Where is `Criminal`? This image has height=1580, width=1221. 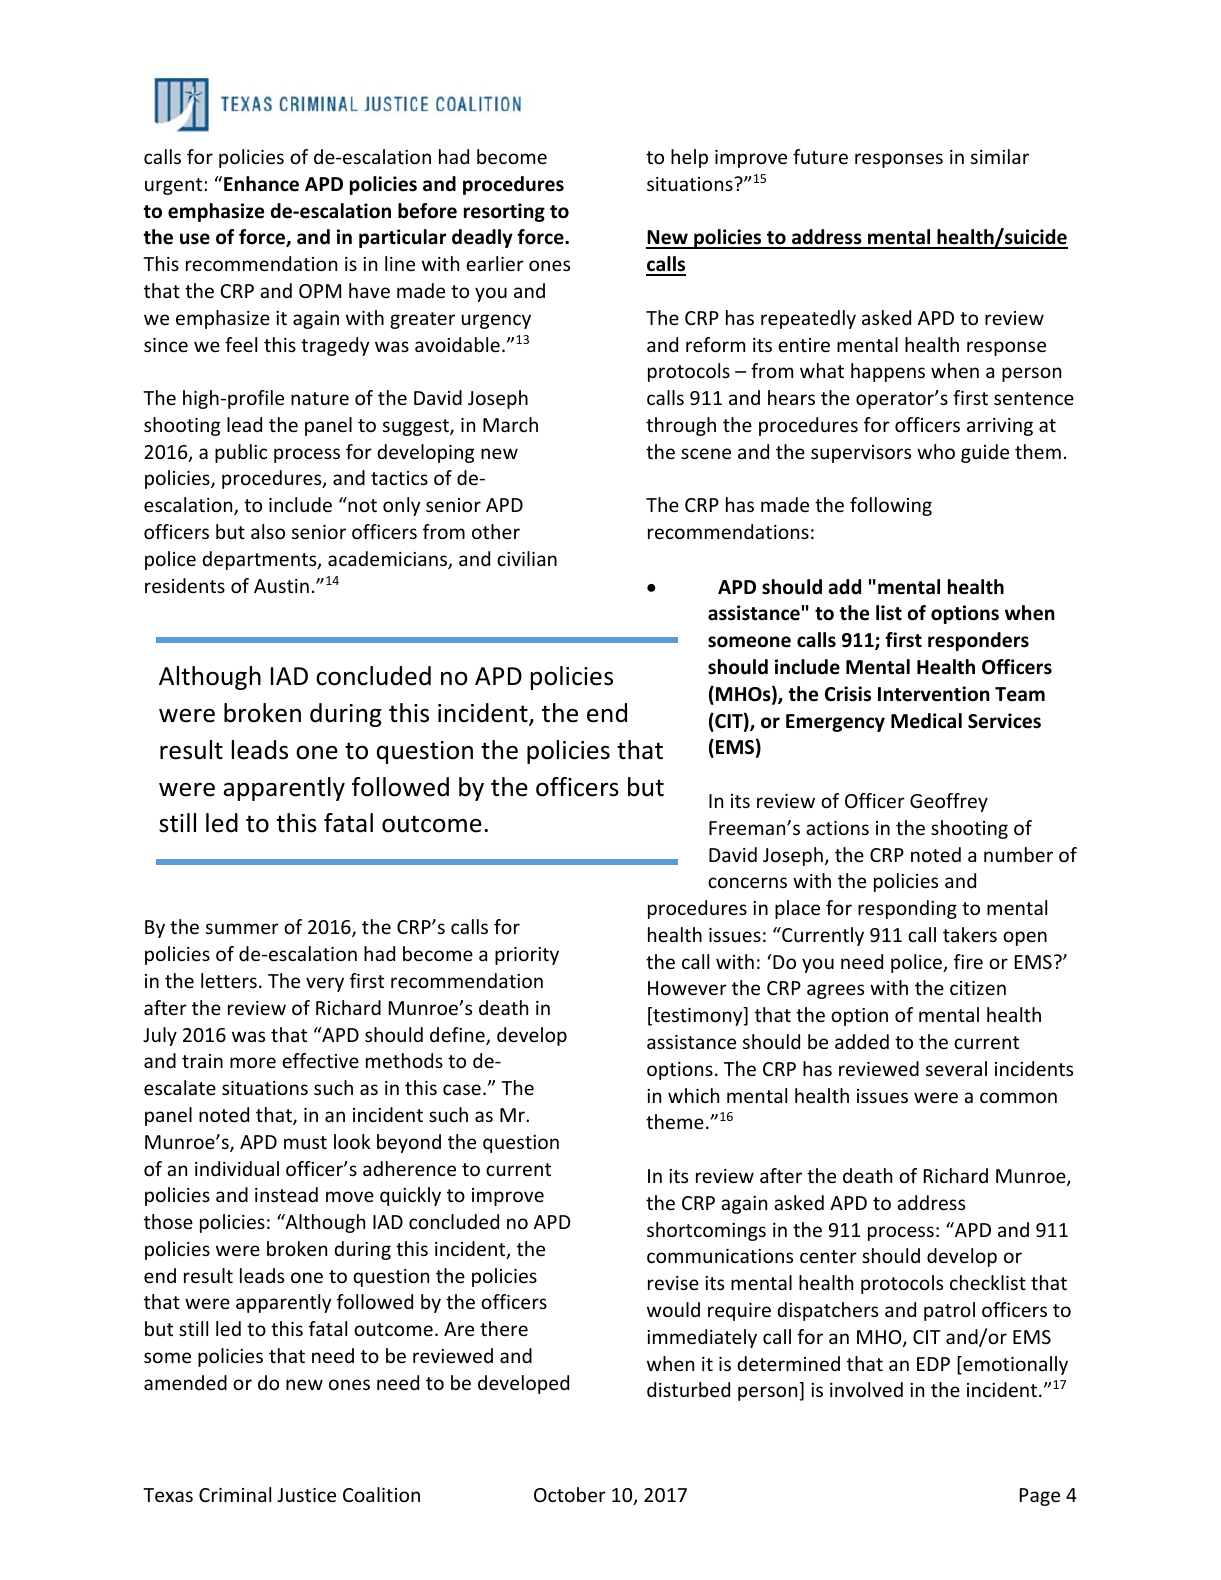 Criminal is located at coordinates (235, 1494).
